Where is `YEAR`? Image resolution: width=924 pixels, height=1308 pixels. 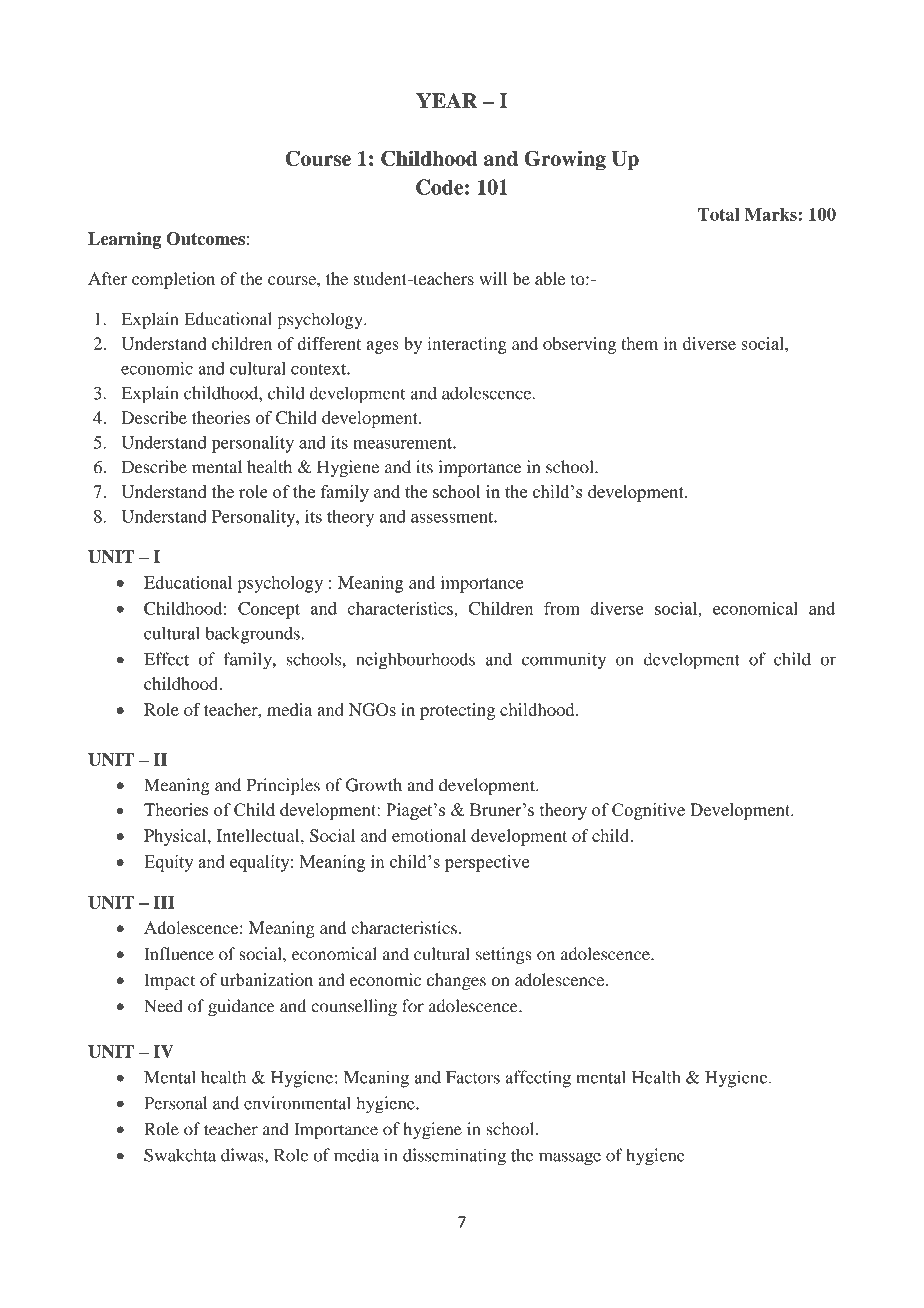 YEAR is located at coordinates (447, 100).
